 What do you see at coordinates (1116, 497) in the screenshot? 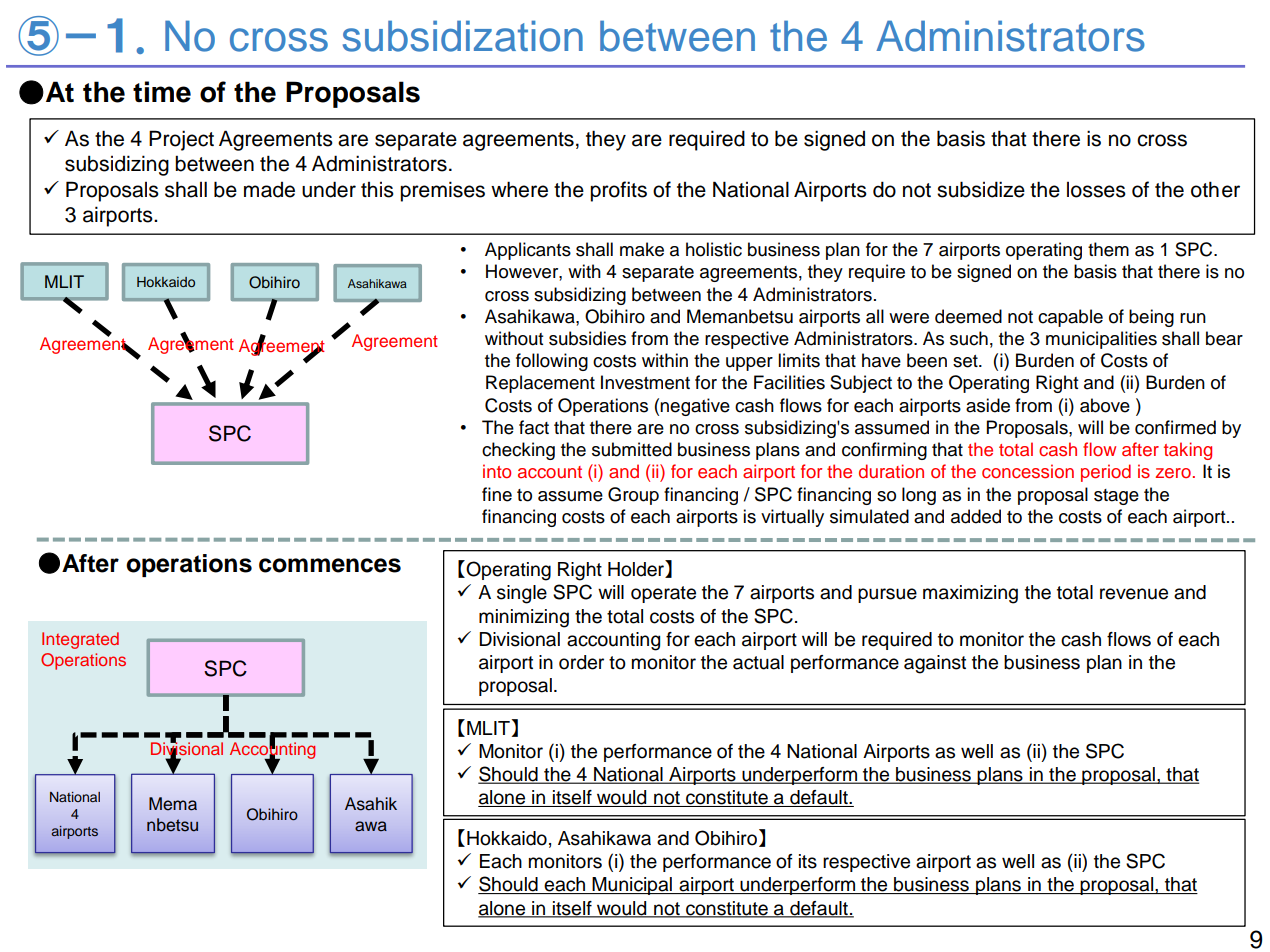
I see `stage` at bounding box center [1116, 497].
